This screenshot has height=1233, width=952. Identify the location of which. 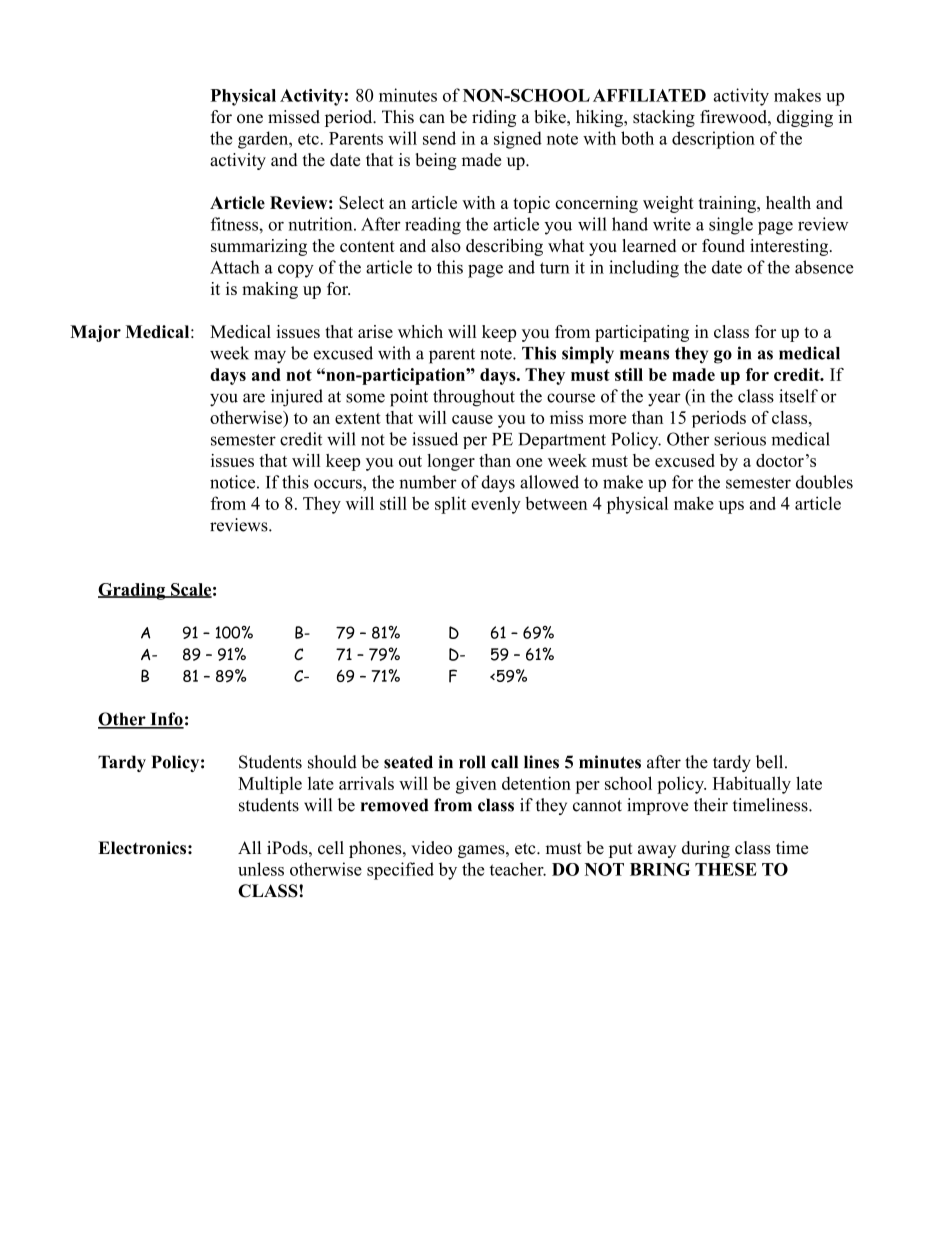
(420, 331).
